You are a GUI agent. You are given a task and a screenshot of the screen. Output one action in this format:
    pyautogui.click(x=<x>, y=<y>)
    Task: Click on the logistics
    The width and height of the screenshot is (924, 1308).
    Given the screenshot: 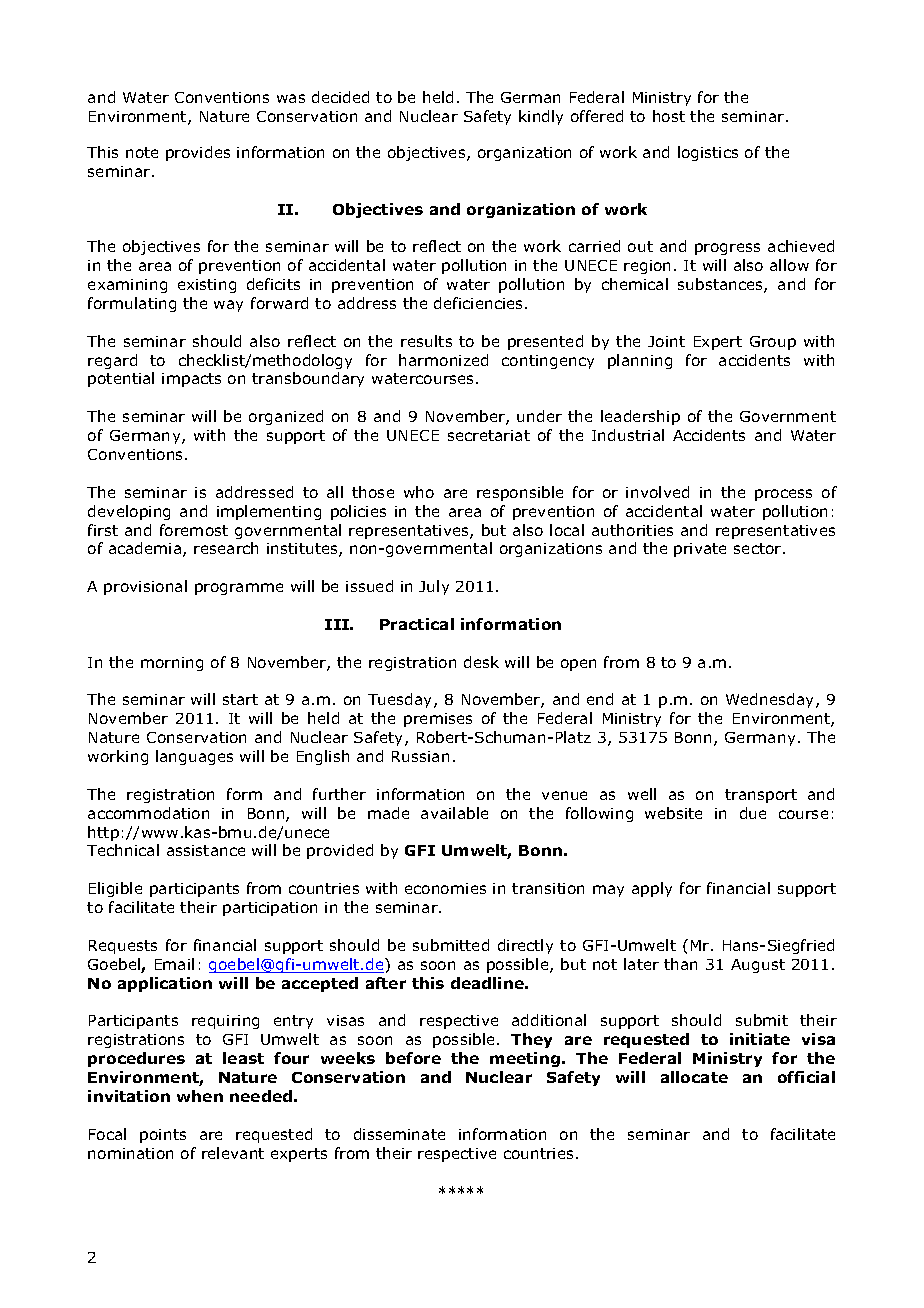 What is the action you would take?
    pyautogui.click(x=708, y=153)
